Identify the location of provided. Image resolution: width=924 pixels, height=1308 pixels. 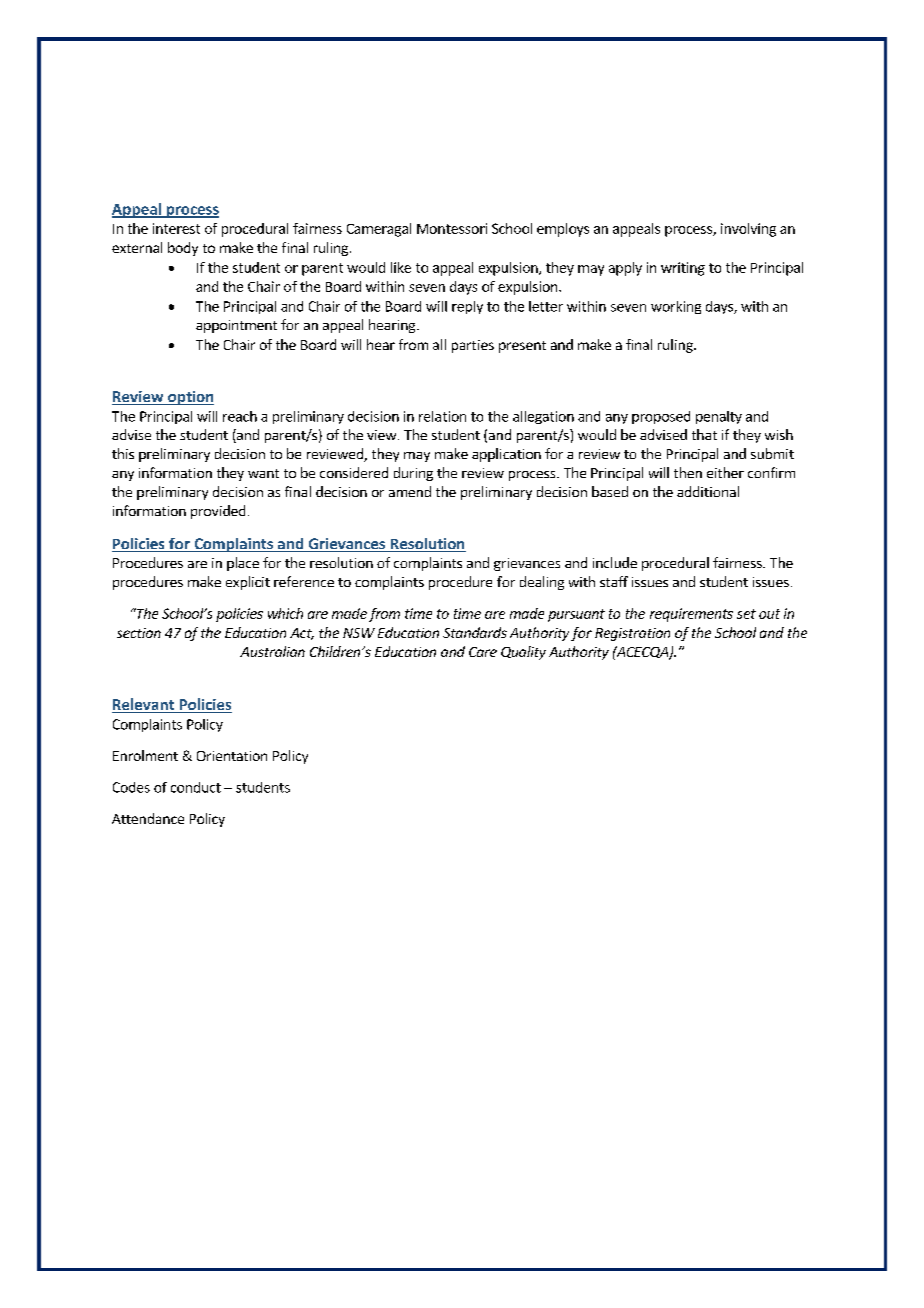
(218, 512).
